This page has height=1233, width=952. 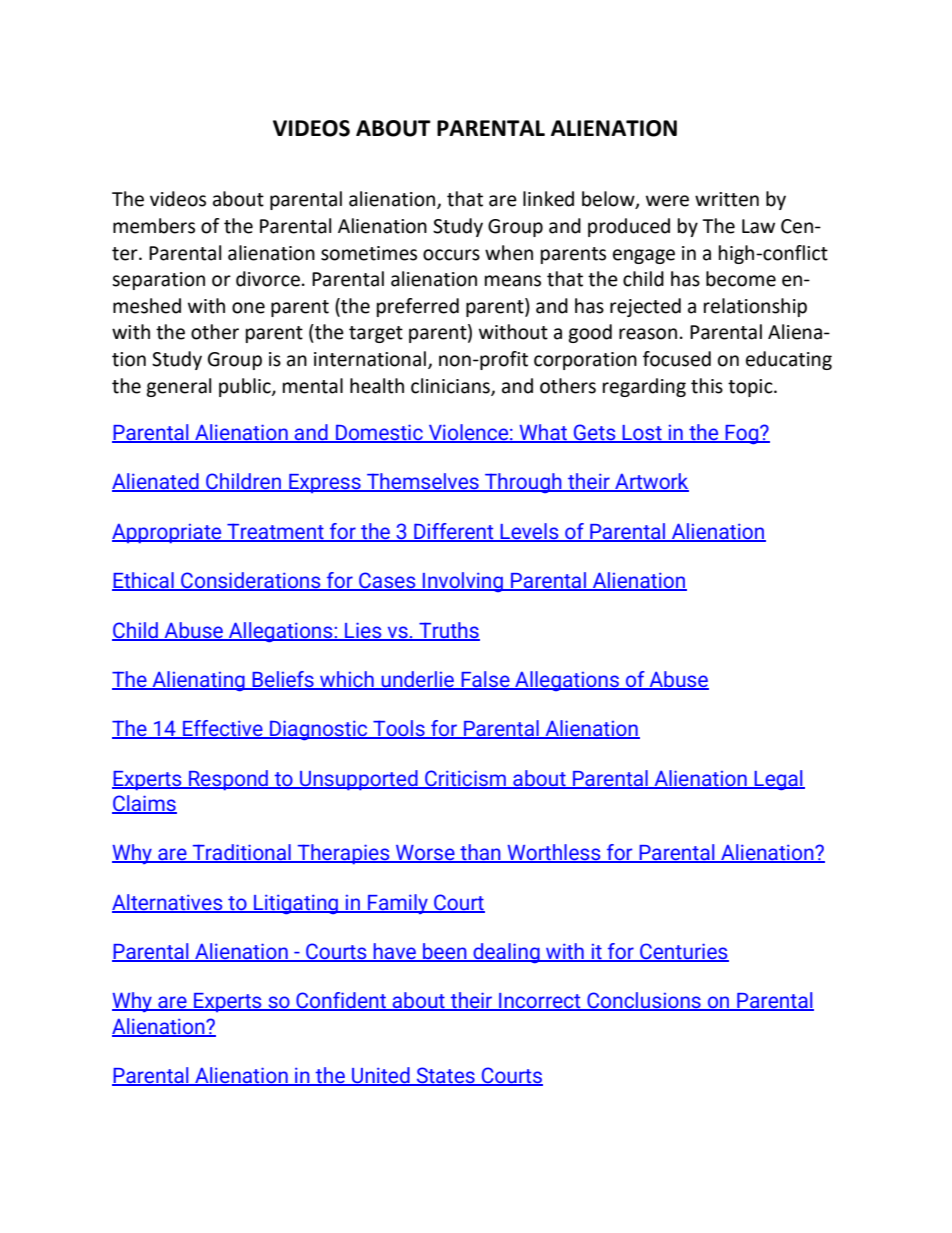 I want to click on than, so click(x=480, y=853).
